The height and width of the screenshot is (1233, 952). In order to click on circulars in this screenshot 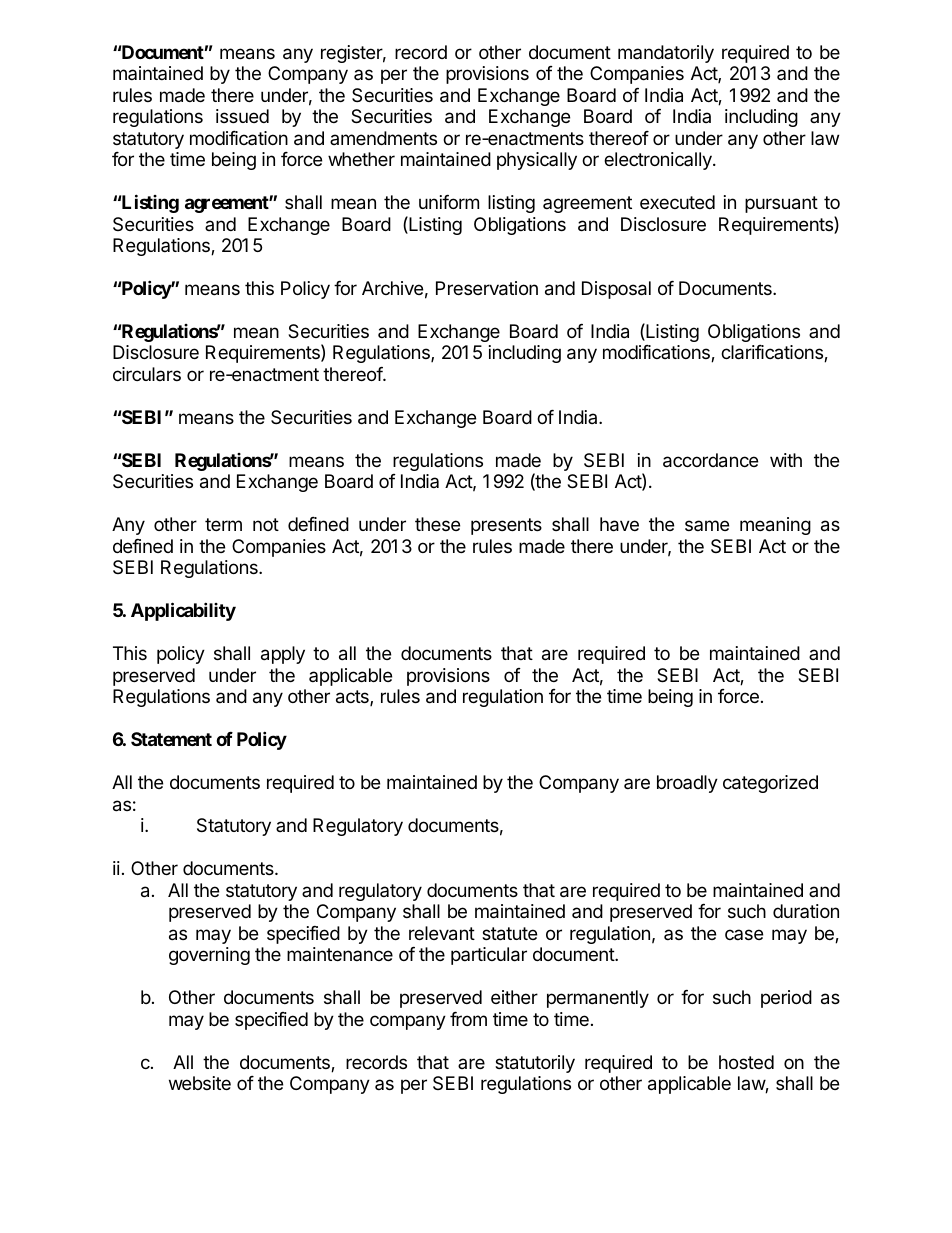, I will do `click(147, 374)`.
